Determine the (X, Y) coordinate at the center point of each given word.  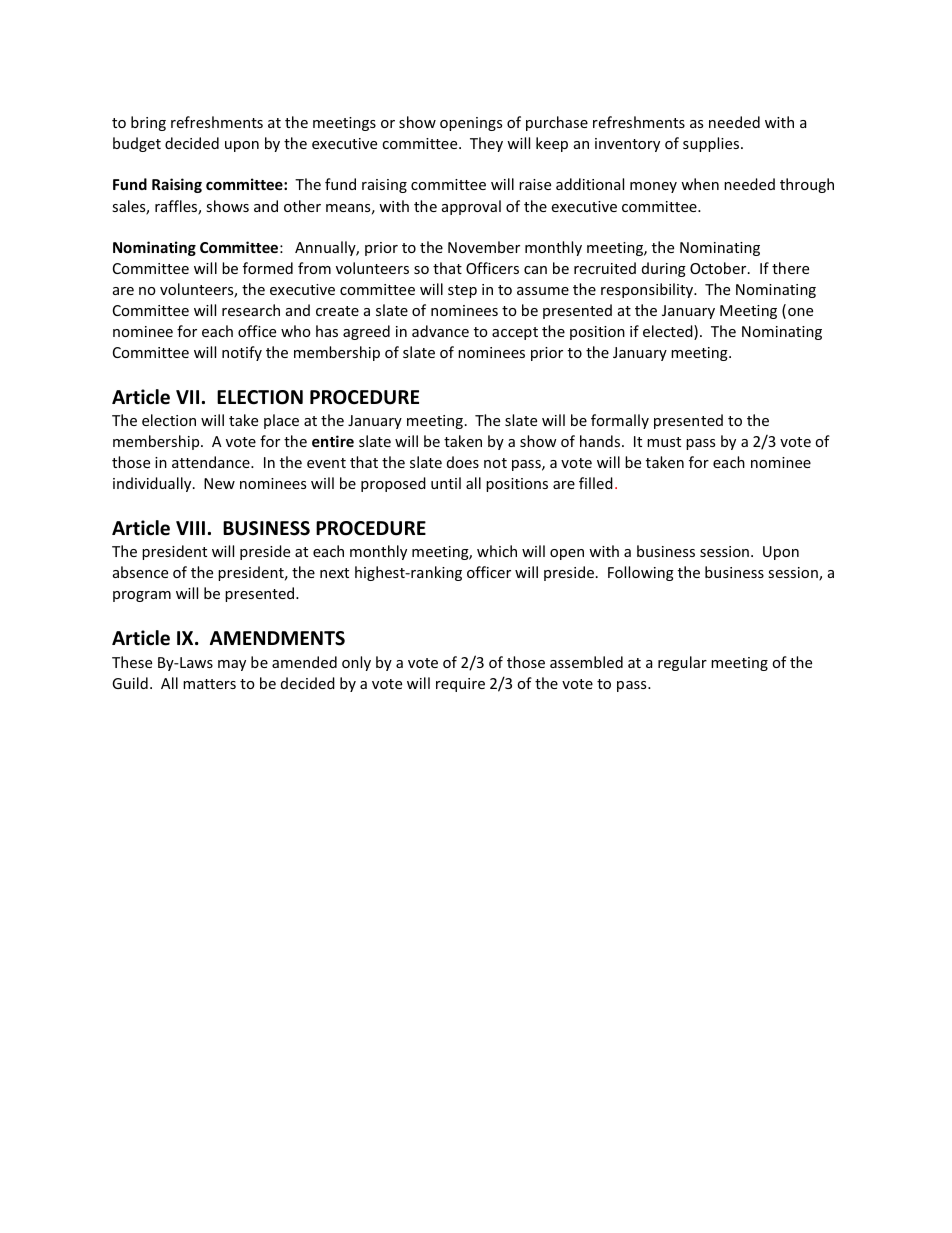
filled (596, 483)
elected (669, 332)
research (251, 310)
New (219, 483)
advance (440, 331)
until (446, 483)
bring (148, 123)
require (460, 685)
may (232, 665)
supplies (712, 144)
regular (682, 663)
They (486, 144)
